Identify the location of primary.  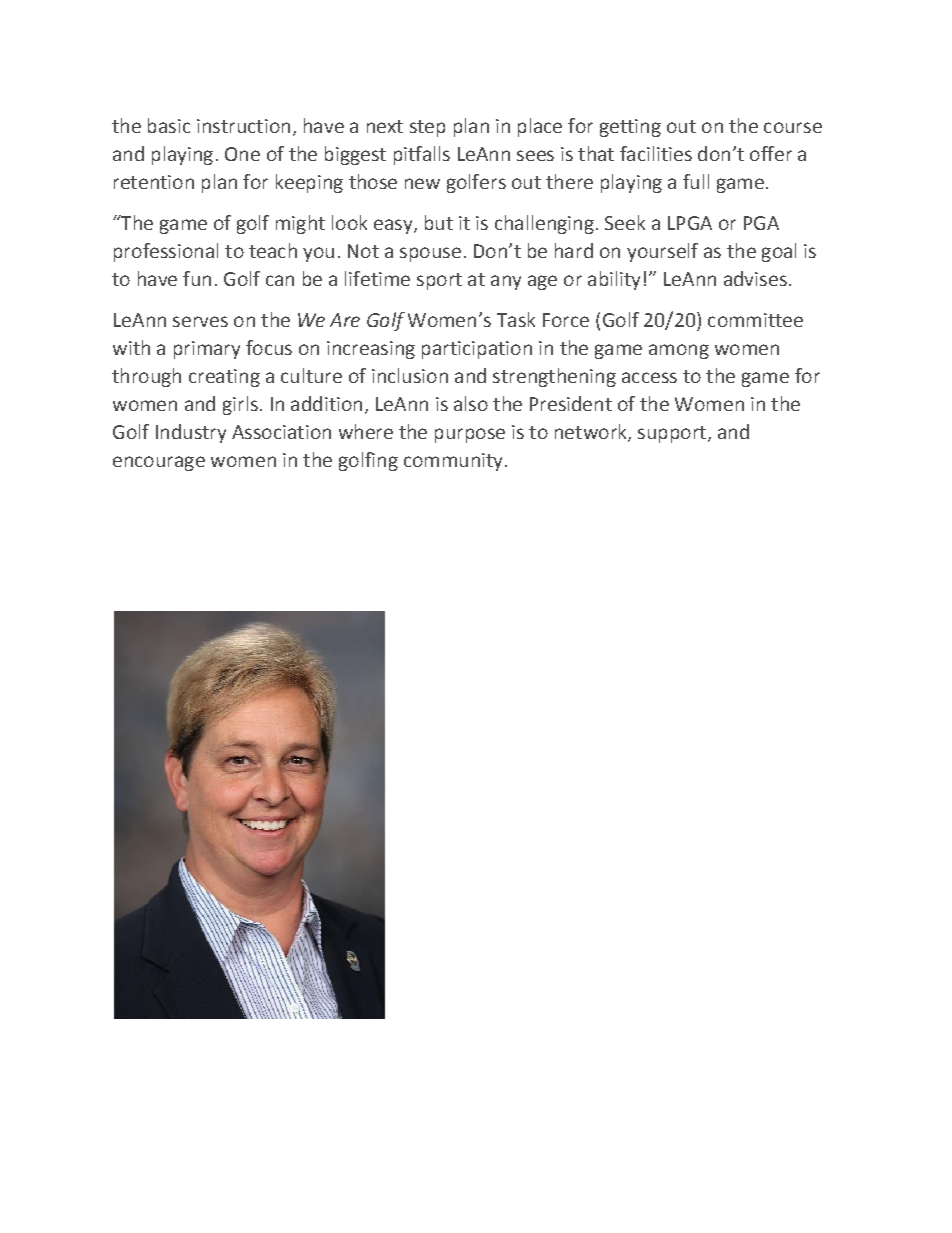
(207, 350).
